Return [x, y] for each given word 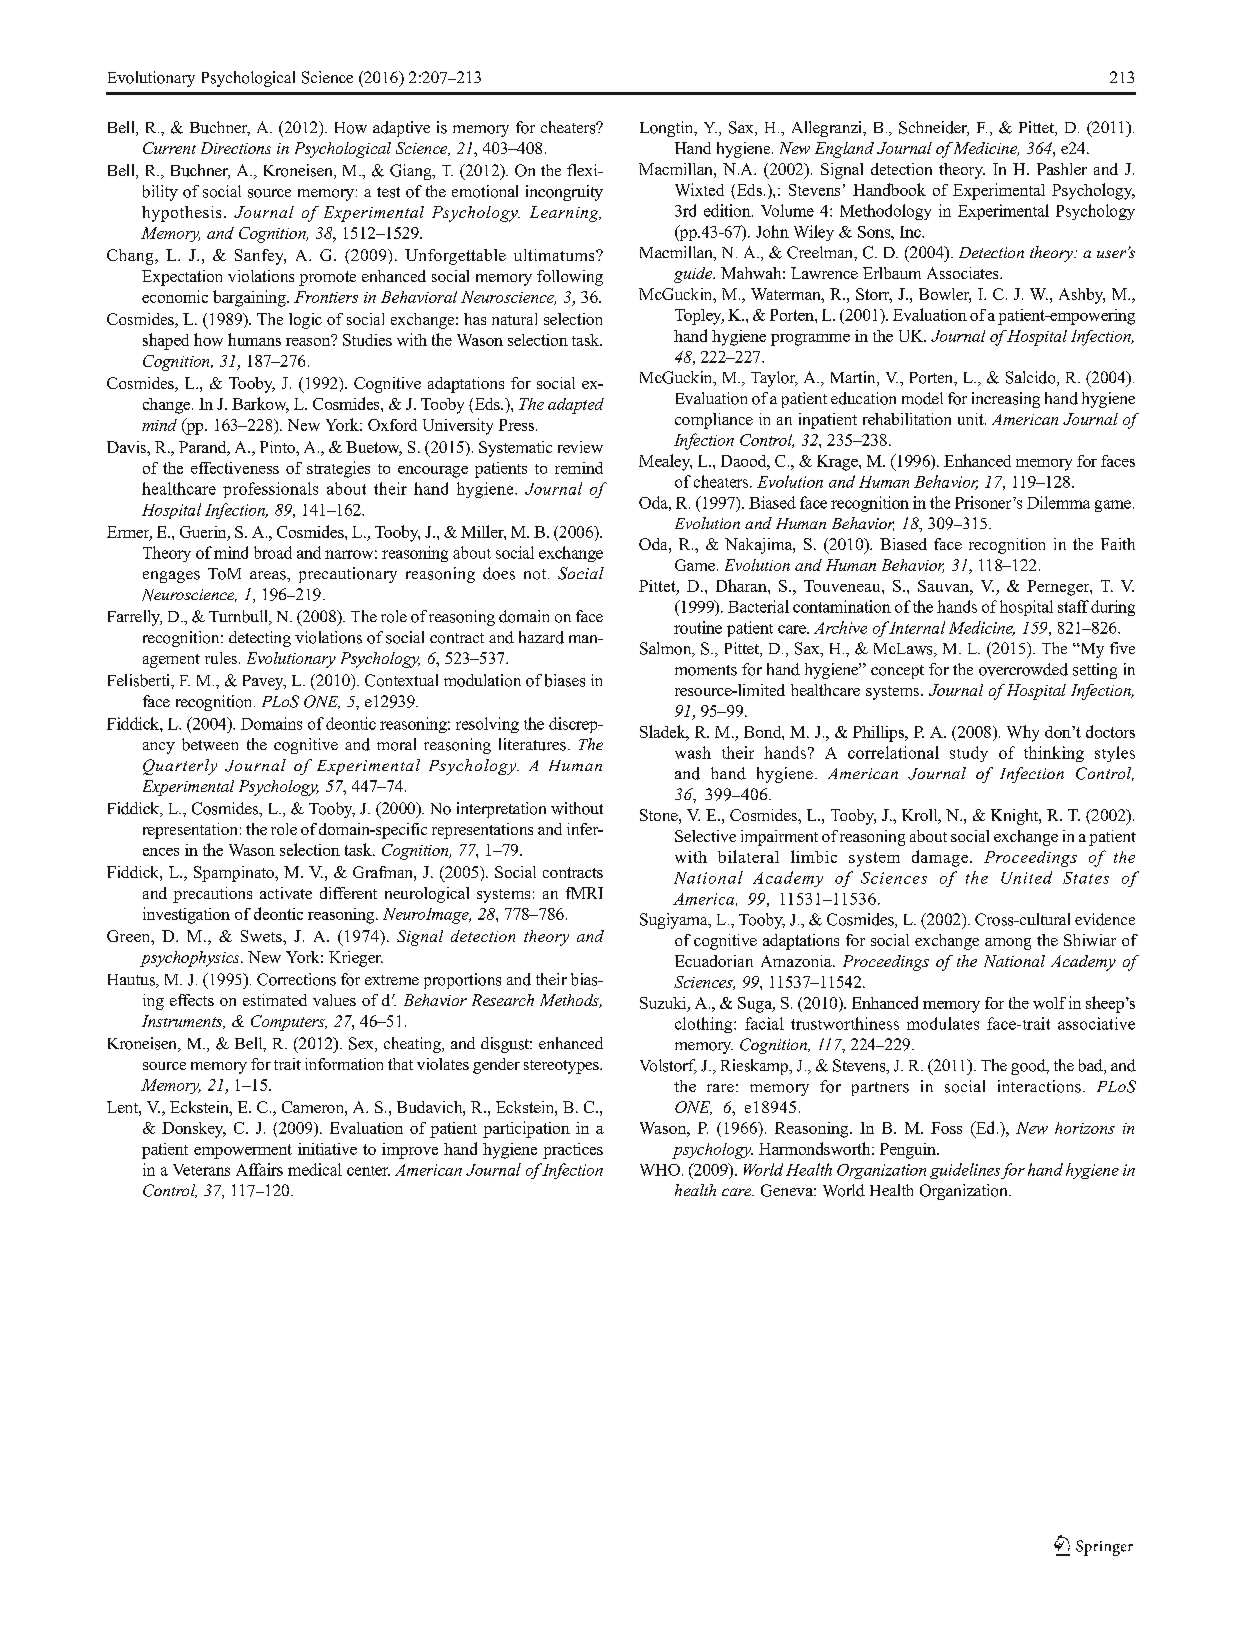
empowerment [243, 1151]
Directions [236, 148]
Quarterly [180, 767]
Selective [705, 836]
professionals [270, 490]
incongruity [564, 193]
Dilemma [1058, 502]
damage [941, 858]
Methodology [885, 212]
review [580, 447]
